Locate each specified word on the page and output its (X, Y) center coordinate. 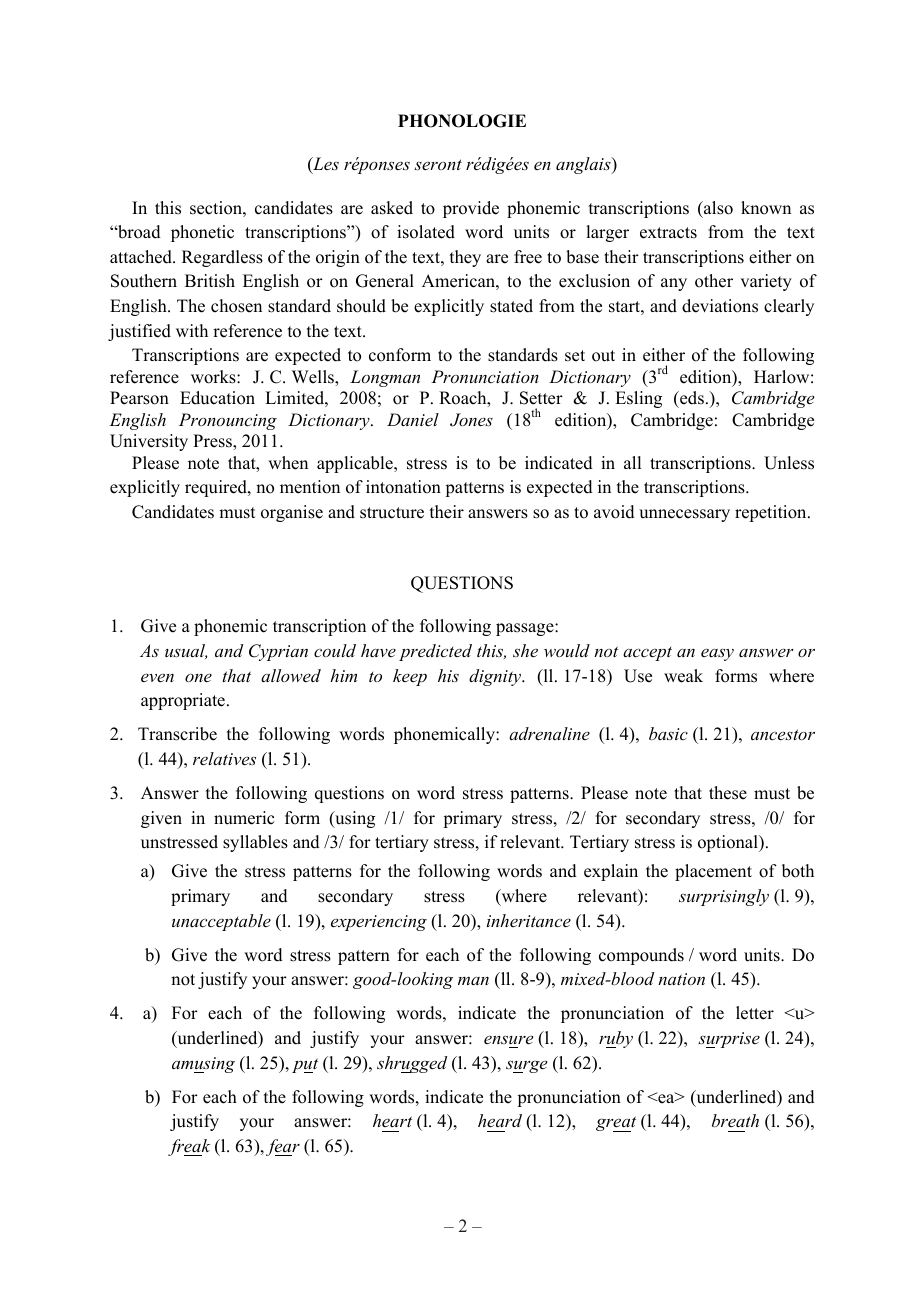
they (465, 258)
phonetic (202, 233)
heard (500, 1120)
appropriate (183, 701)
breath (735, 1120)
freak (189, 1147)
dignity (496, 677)
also (717, 208)
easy (717, 654)
